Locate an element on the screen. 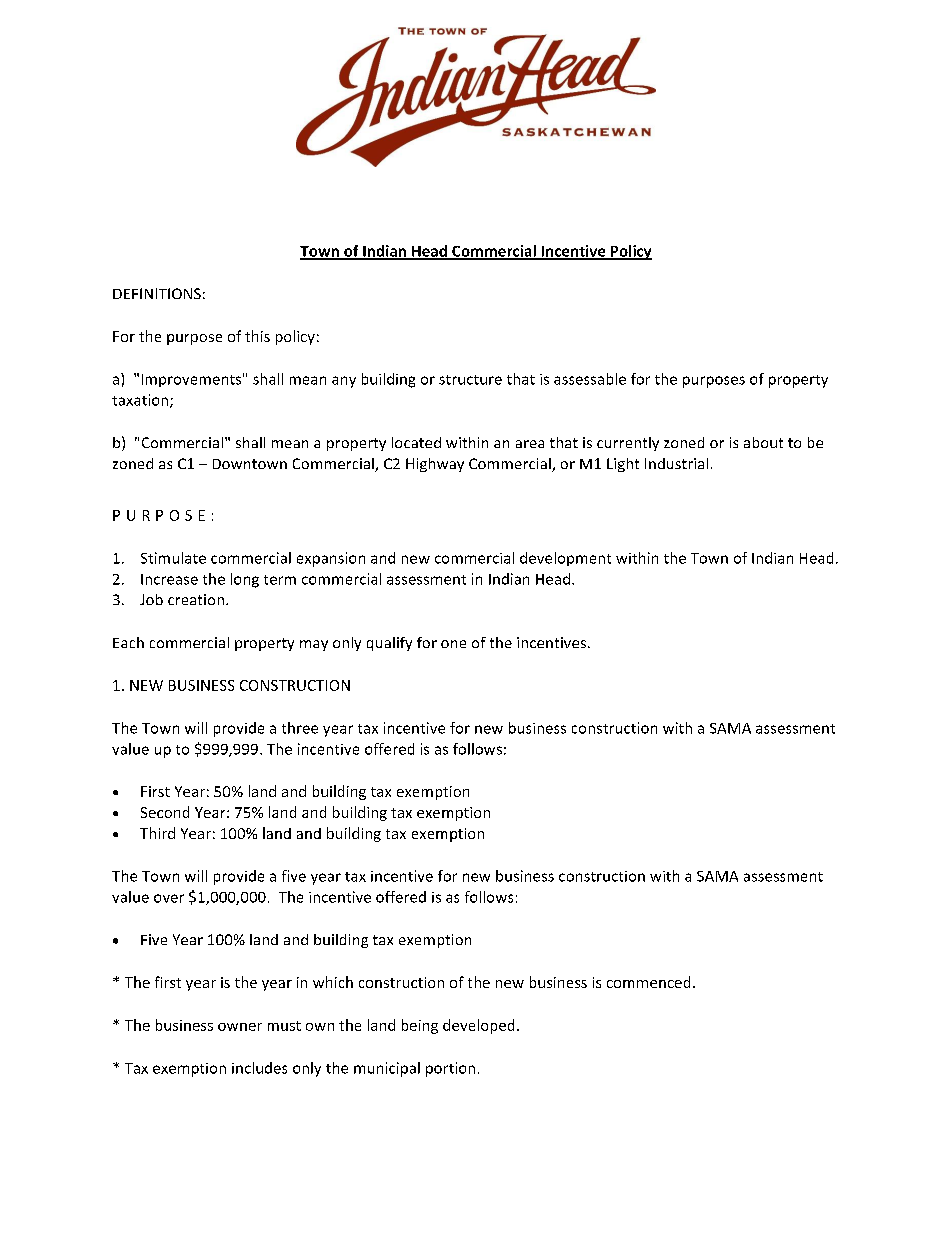  development is located at coordinates (565, 559).
